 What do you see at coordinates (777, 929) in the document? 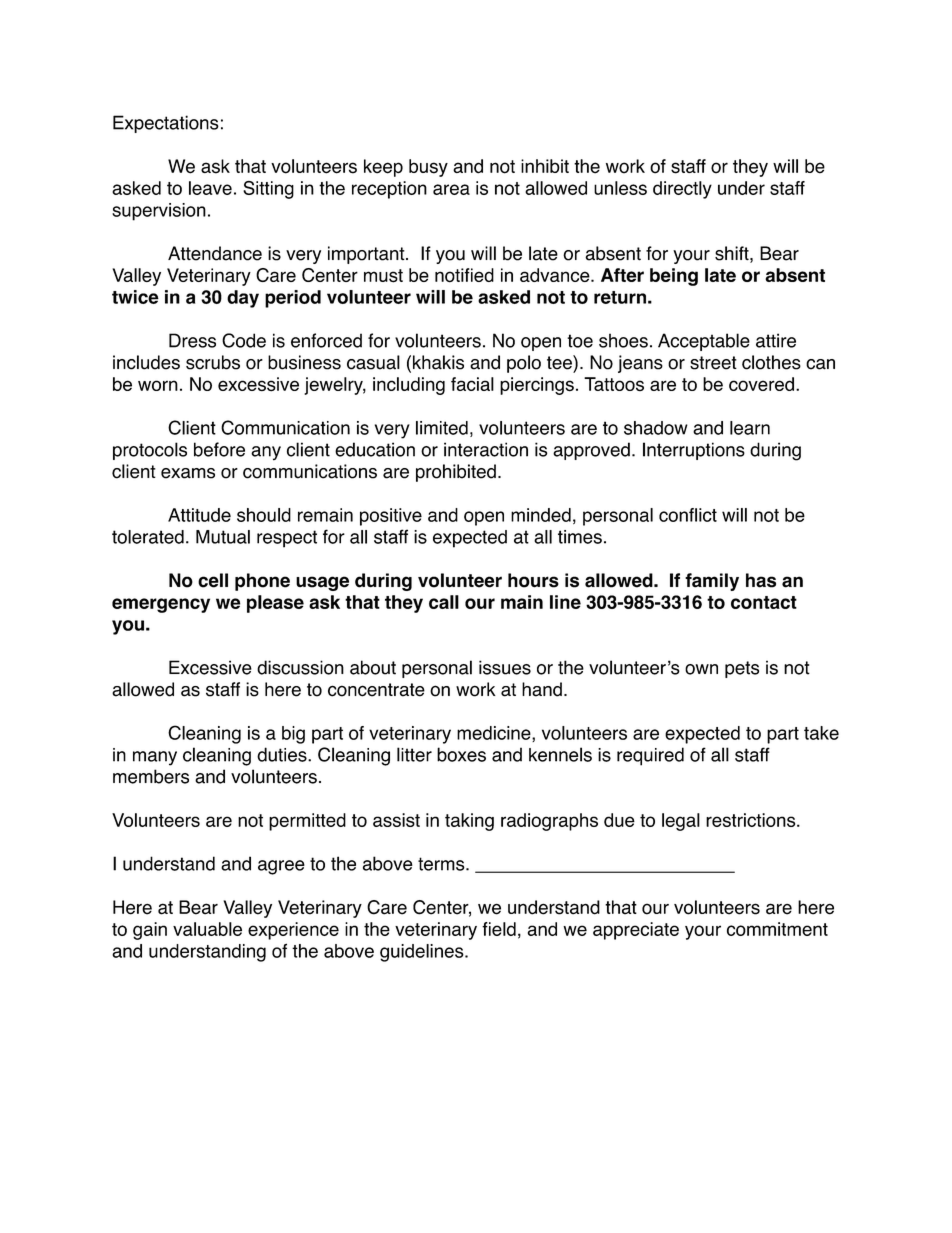
I see `commitment` at bounding box center [777, 929].
